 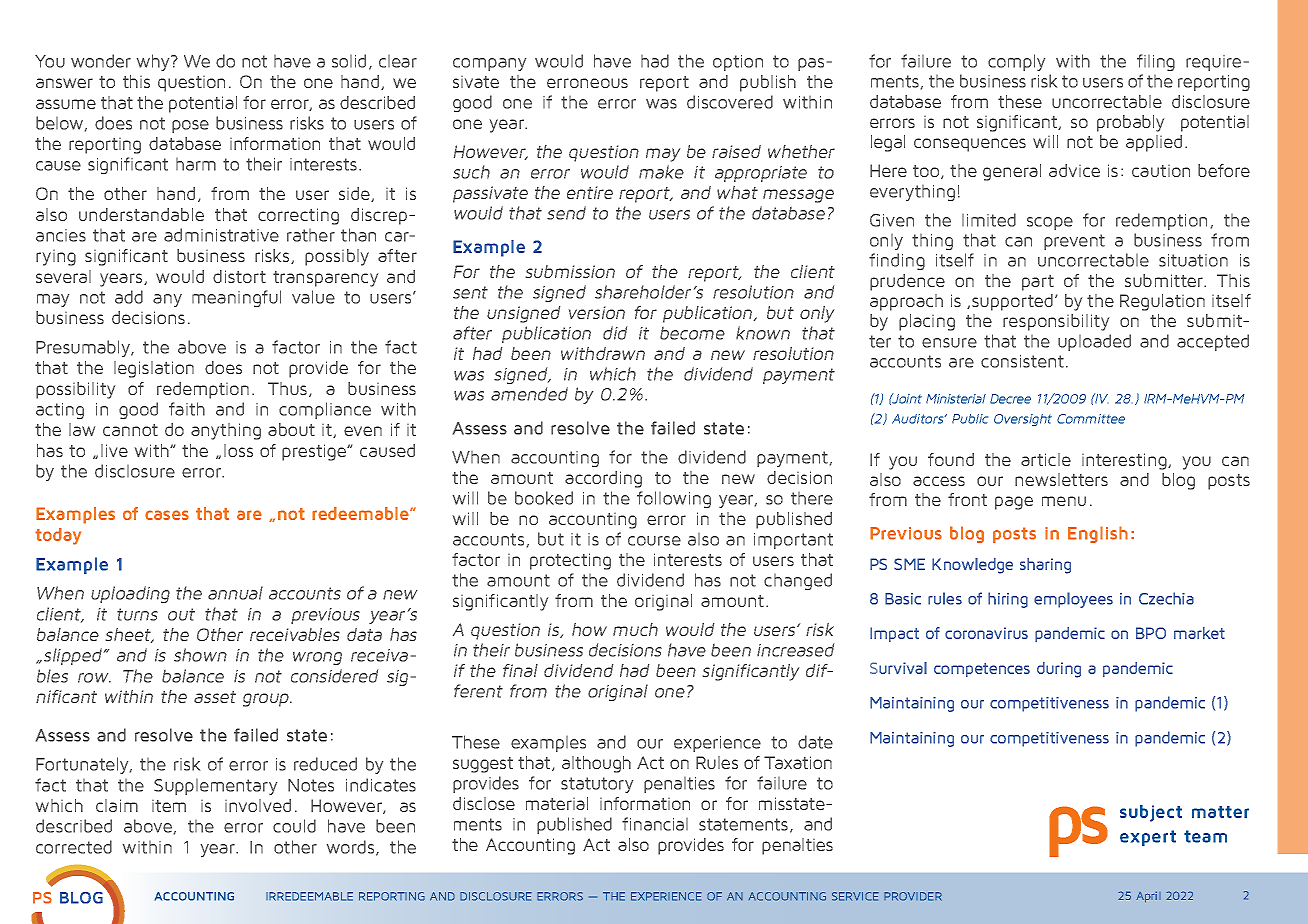 What do you see at coordinates (1050, 223) in the image?
I see `scope` at bounding box center [1050, 223].
